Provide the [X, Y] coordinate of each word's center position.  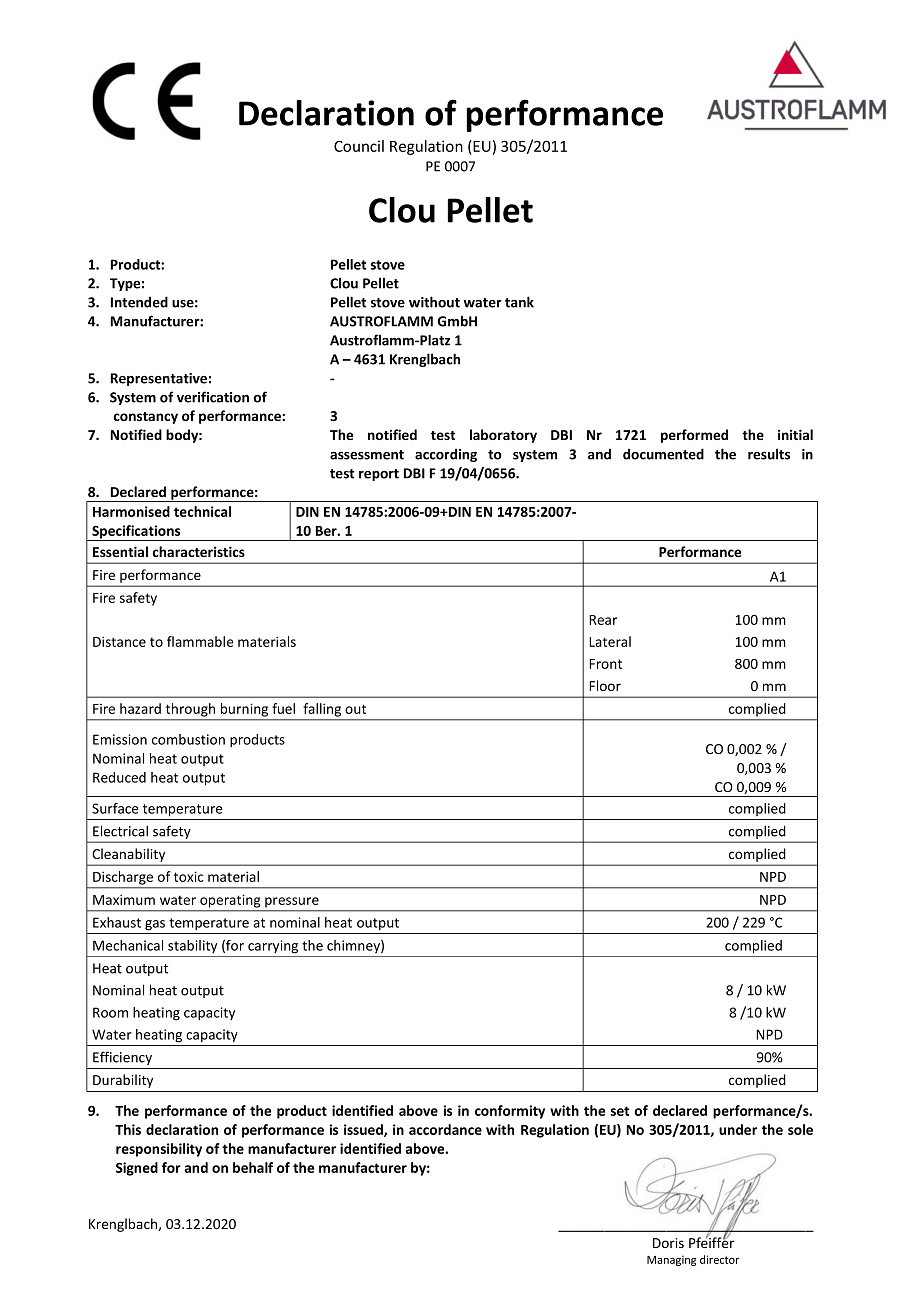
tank [519, 302]
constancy [145, 418]
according [446, 455]
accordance [445, 1129]
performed [694, 436]
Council [359, 146]
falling [322, 710]
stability [192, 946]
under [738, 1129]
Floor [605, 685]
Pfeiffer [711, 1241]
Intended [139, 302]
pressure [292, 902]
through [190, 710]
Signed [137, 1169]
